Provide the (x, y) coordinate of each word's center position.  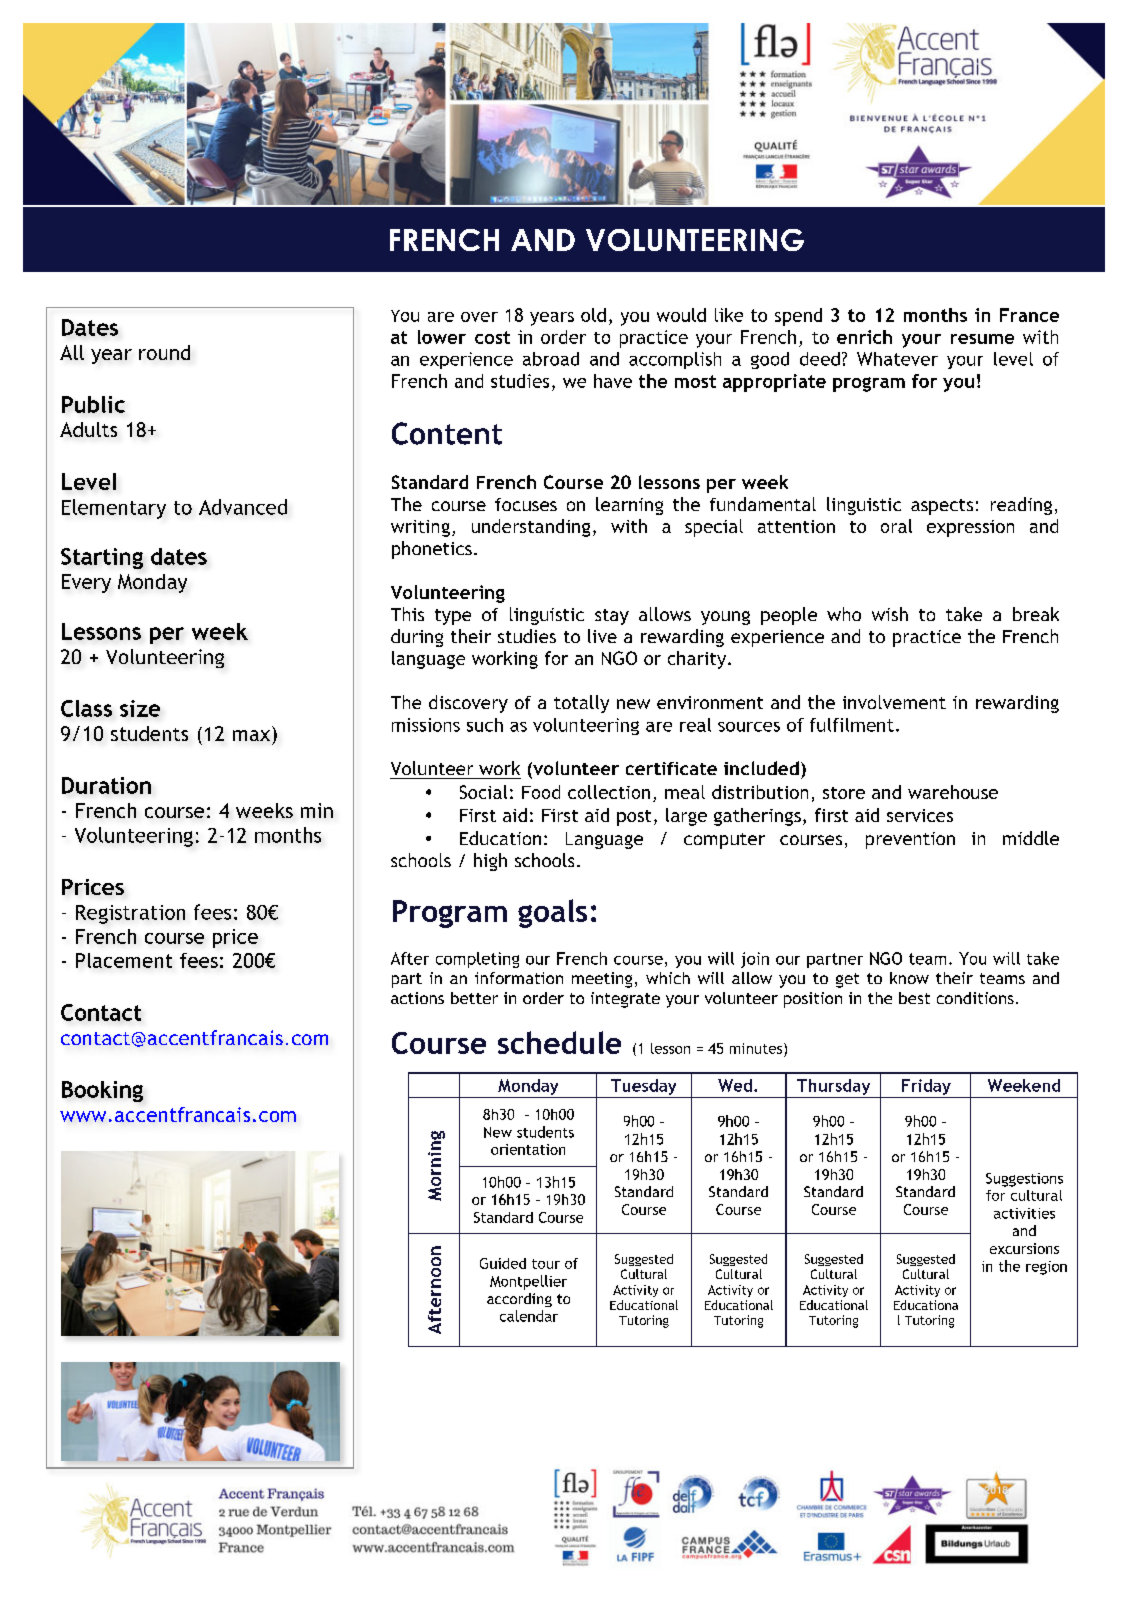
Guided (503, 1263)
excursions (1024, 1248)
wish (890, 614)
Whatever (897, 359)
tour (546, 1264)
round (164, 352)
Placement (124, 960)
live (602, 636)
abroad (551, 359)
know (909, 978)
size (140, 708)
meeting (602, 980)
